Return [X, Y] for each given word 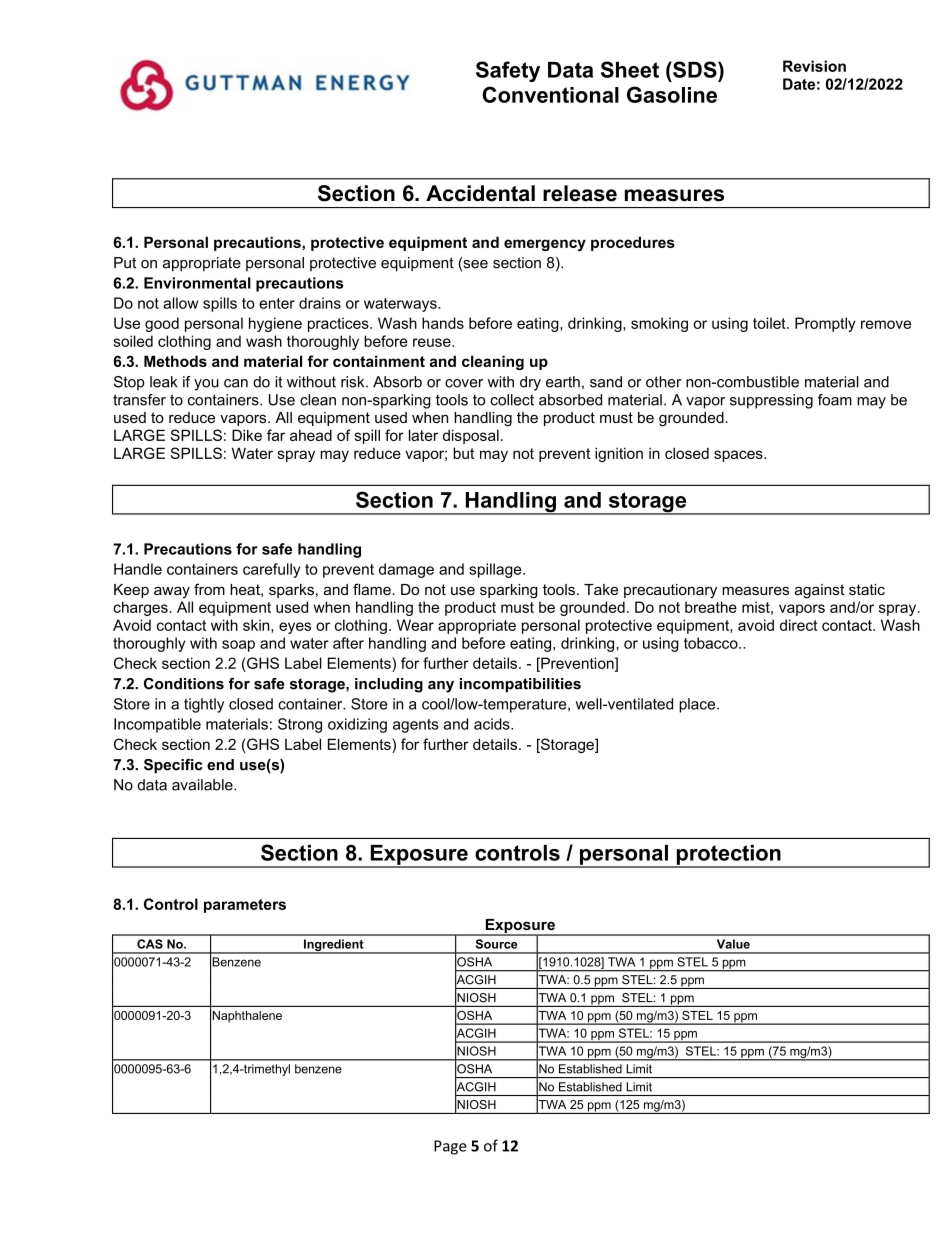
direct [799, 625]
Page [450, 1147]
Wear [415, 625]
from [209, 589]
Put [125, 263]
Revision [814, 66]
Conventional [551, 94]
